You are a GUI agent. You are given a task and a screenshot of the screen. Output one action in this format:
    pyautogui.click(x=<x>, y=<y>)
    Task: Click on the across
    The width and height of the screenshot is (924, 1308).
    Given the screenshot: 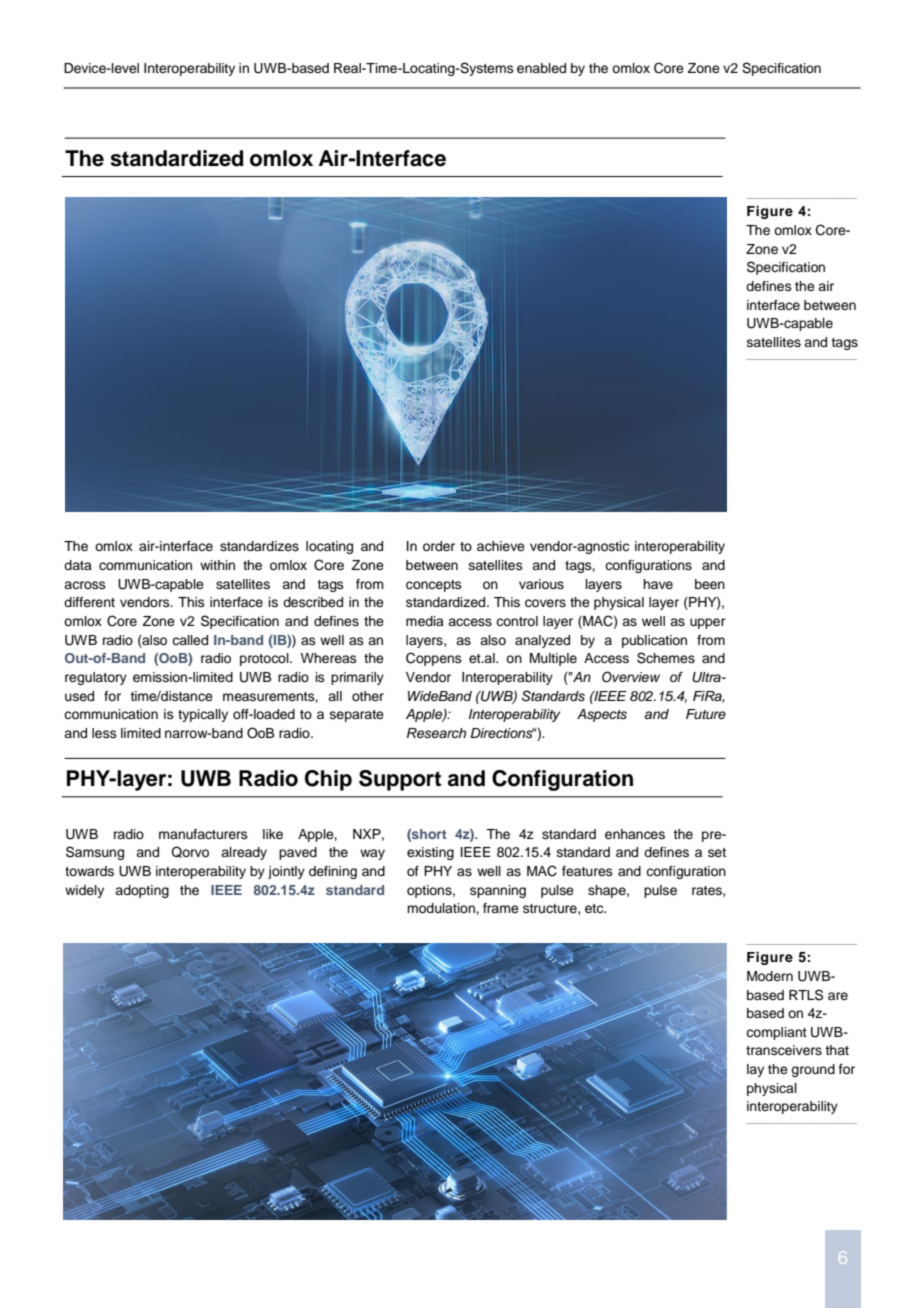 What is the action you would take?
    pyautogui.click(x=85, y=585)
